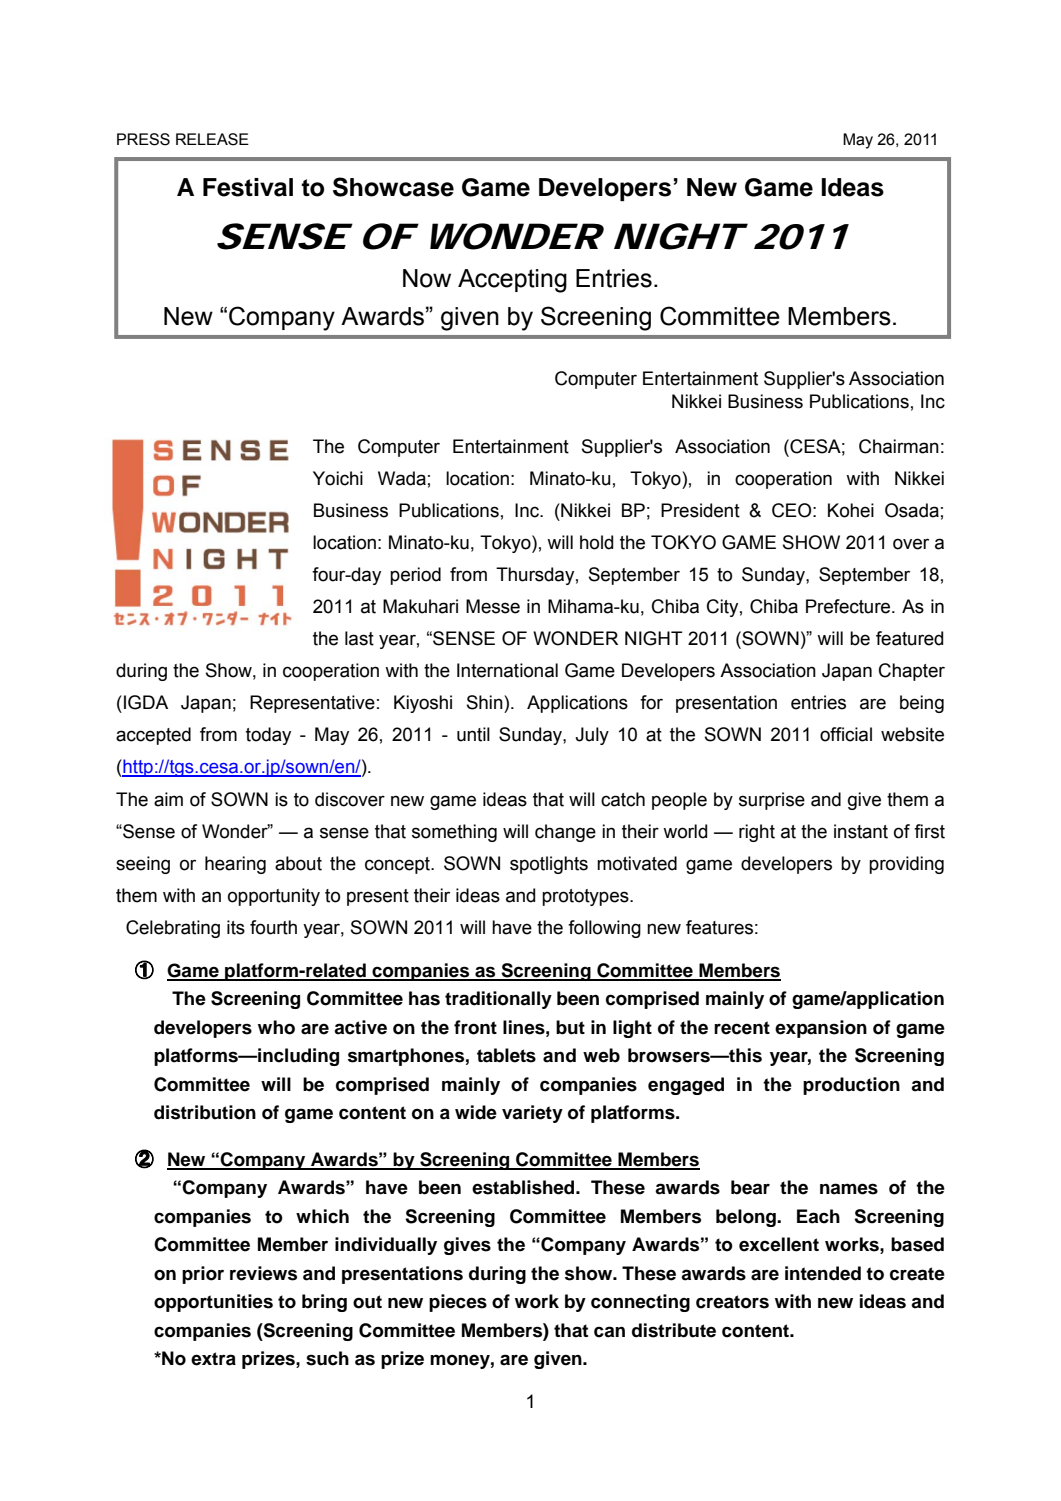 This page has height=1501, width=1061. What do you see at coordinates (604, 929) in the page?
I see `following` at bounding box center [604, 929].
